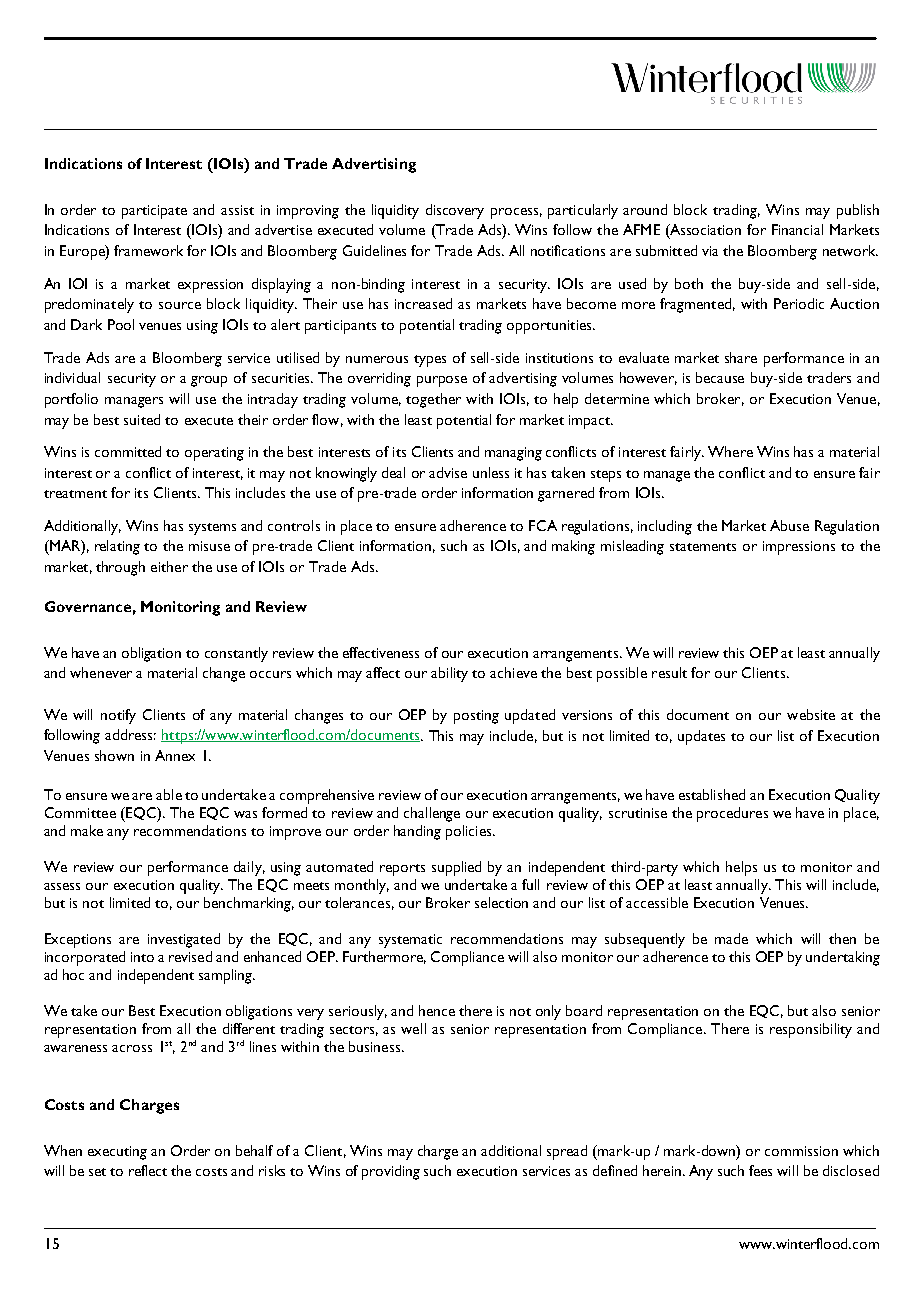  Describe the element at coordinates (449, 674) in the screenshot. I see `ability` at that location.
